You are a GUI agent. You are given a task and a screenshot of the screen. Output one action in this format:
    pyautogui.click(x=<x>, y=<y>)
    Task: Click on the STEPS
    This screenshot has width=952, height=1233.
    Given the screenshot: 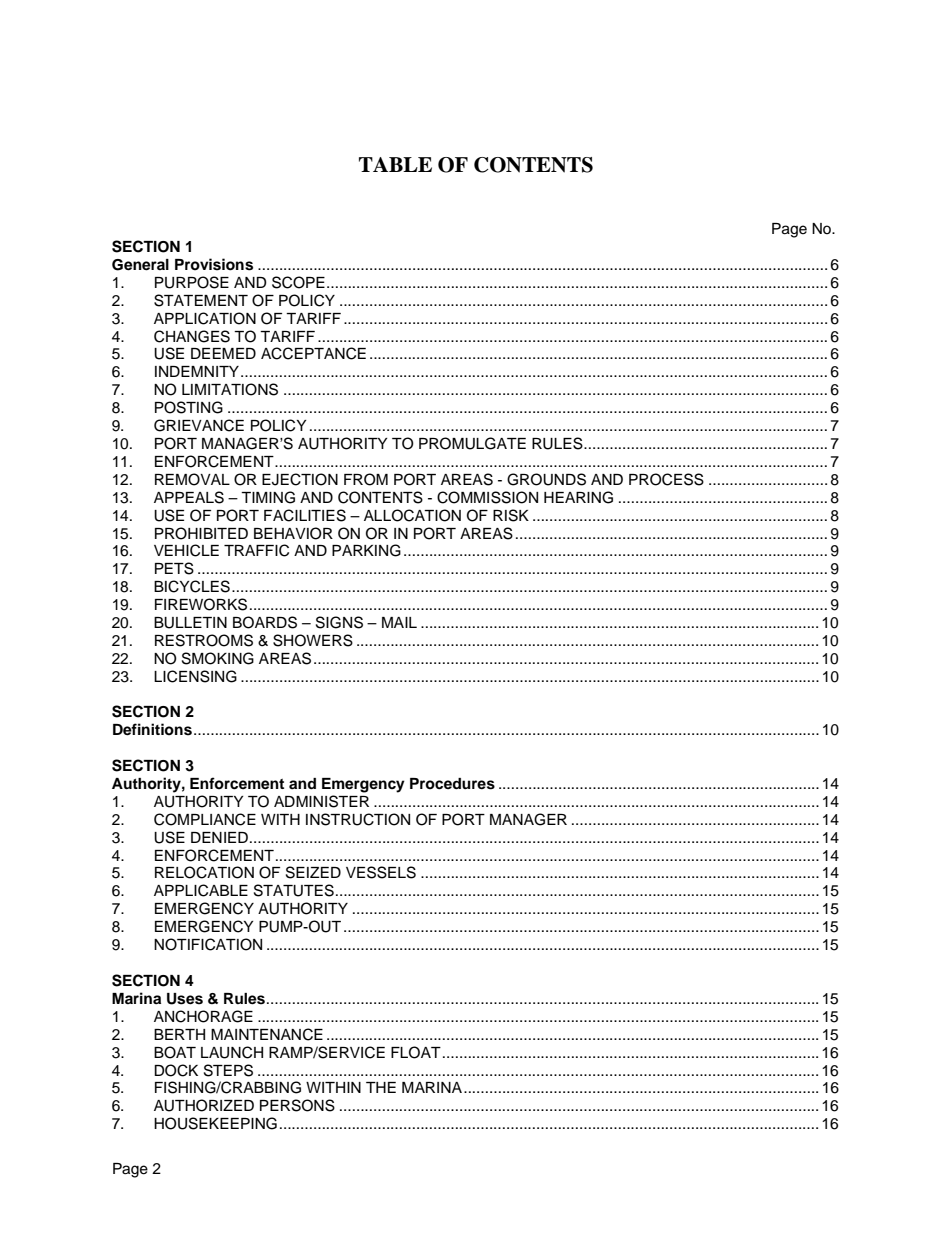 What is the action you would take?
    pyautogui.click(x=228, y=1070)
